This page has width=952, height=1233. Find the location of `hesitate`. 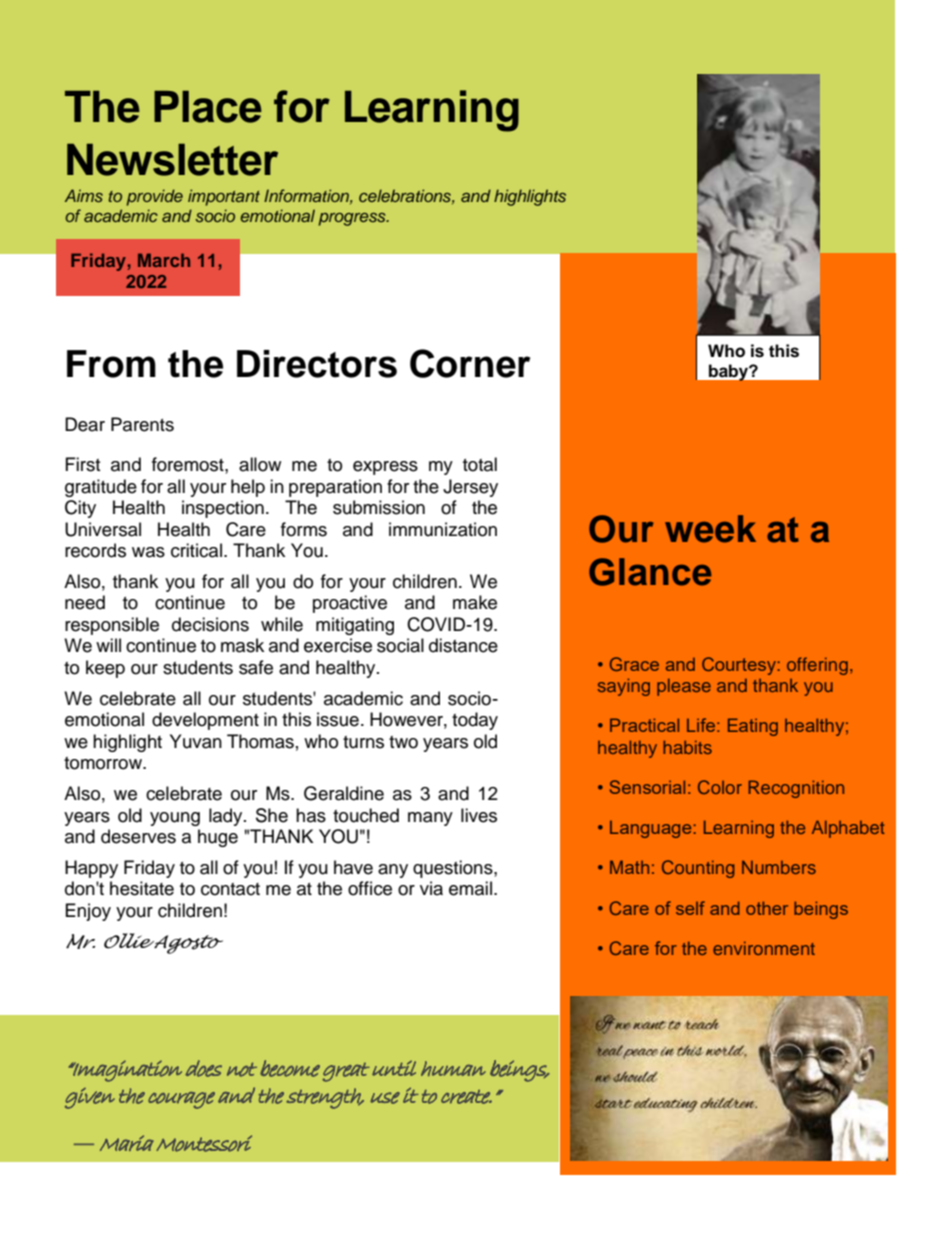

hesitate is located at coordinates (142, 888).
